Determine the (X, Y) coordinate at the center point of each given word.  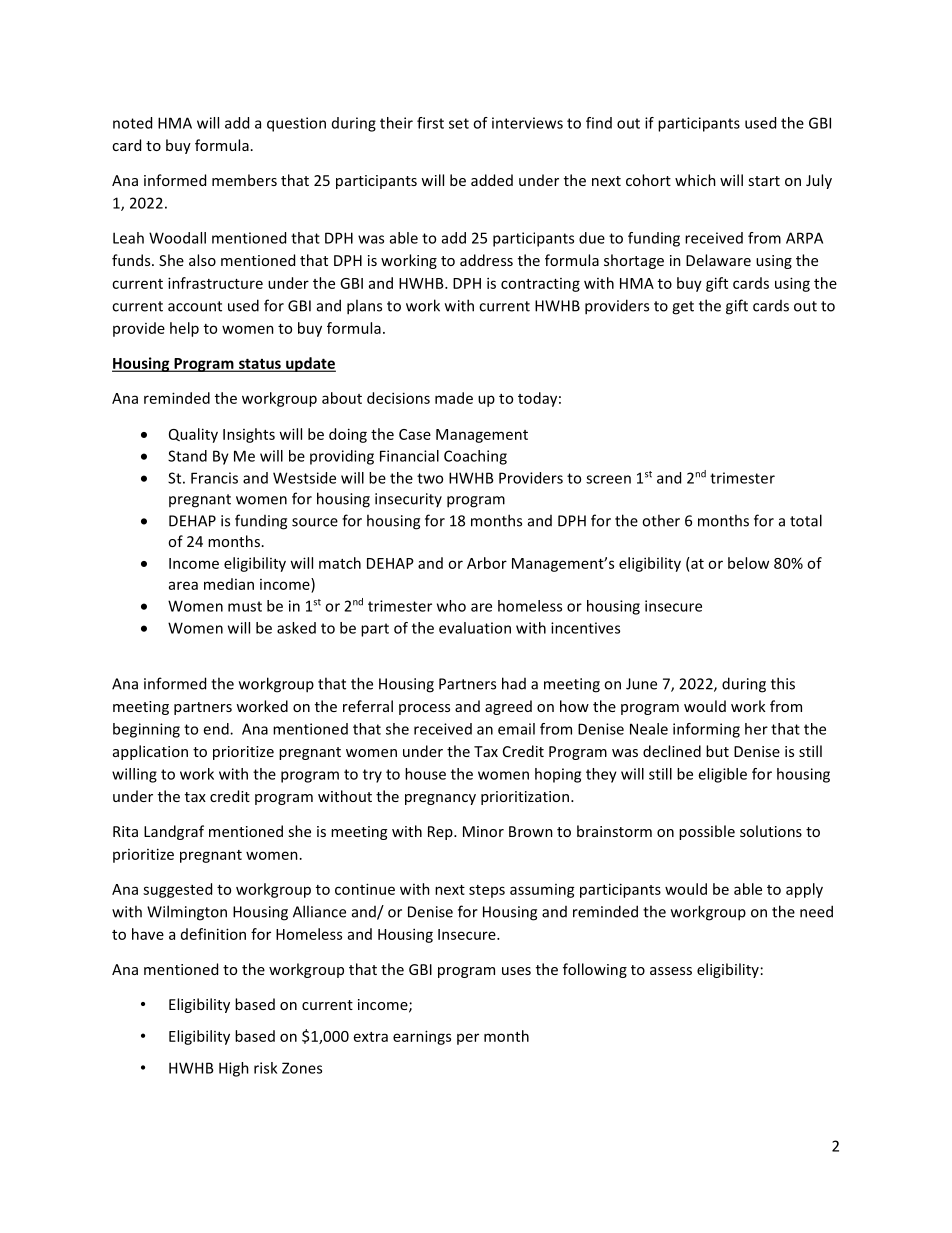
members (244, 180)
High (234, 1069)
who (451, 606)
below (748, 563)
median (229, 584)
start (764, 181)
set (459, 123)
